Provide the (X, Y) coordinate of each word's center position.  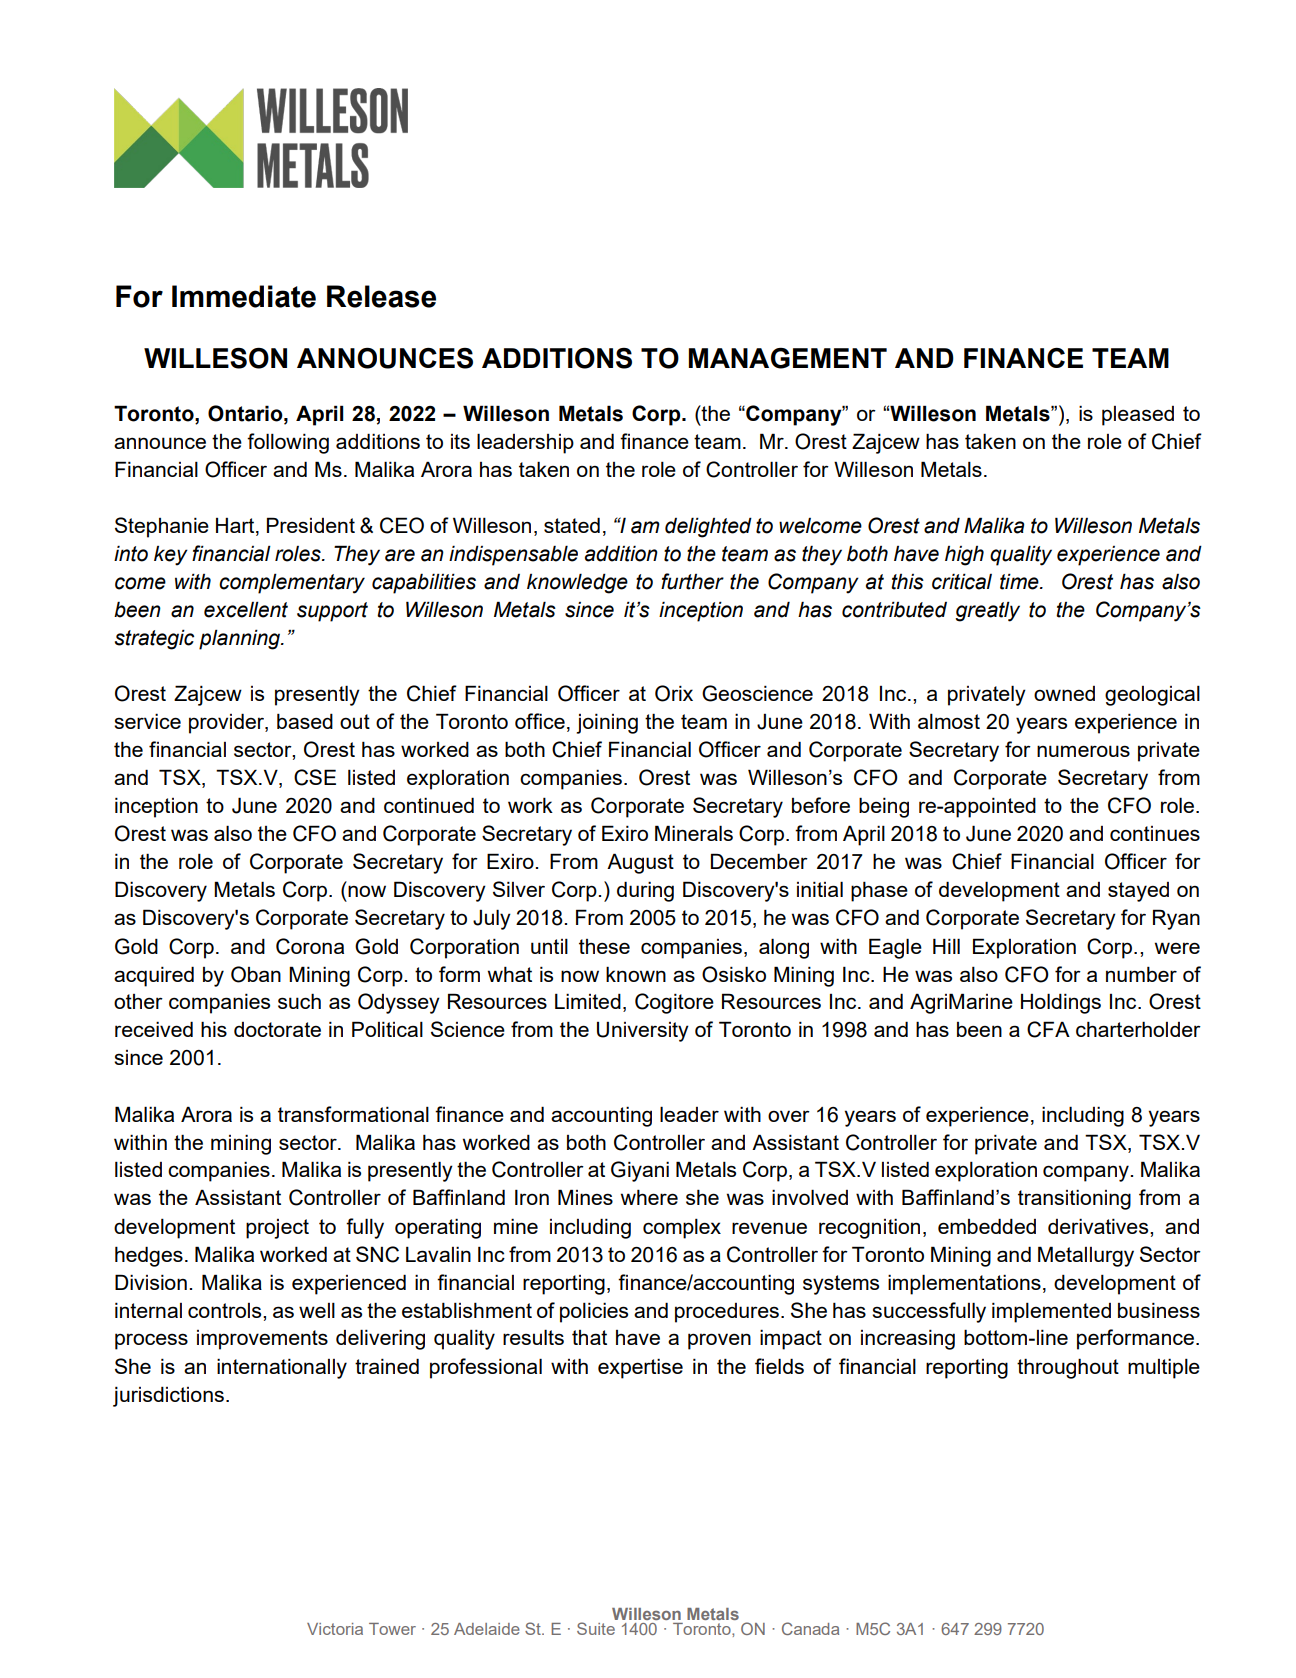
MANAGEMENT (788, 358)
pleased (1138, 416)
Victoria (335, 1629)
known (636, 974)
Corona (310, 946)
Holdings (1061, 1003)
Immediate (244, 296)
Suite (596, 1628)
